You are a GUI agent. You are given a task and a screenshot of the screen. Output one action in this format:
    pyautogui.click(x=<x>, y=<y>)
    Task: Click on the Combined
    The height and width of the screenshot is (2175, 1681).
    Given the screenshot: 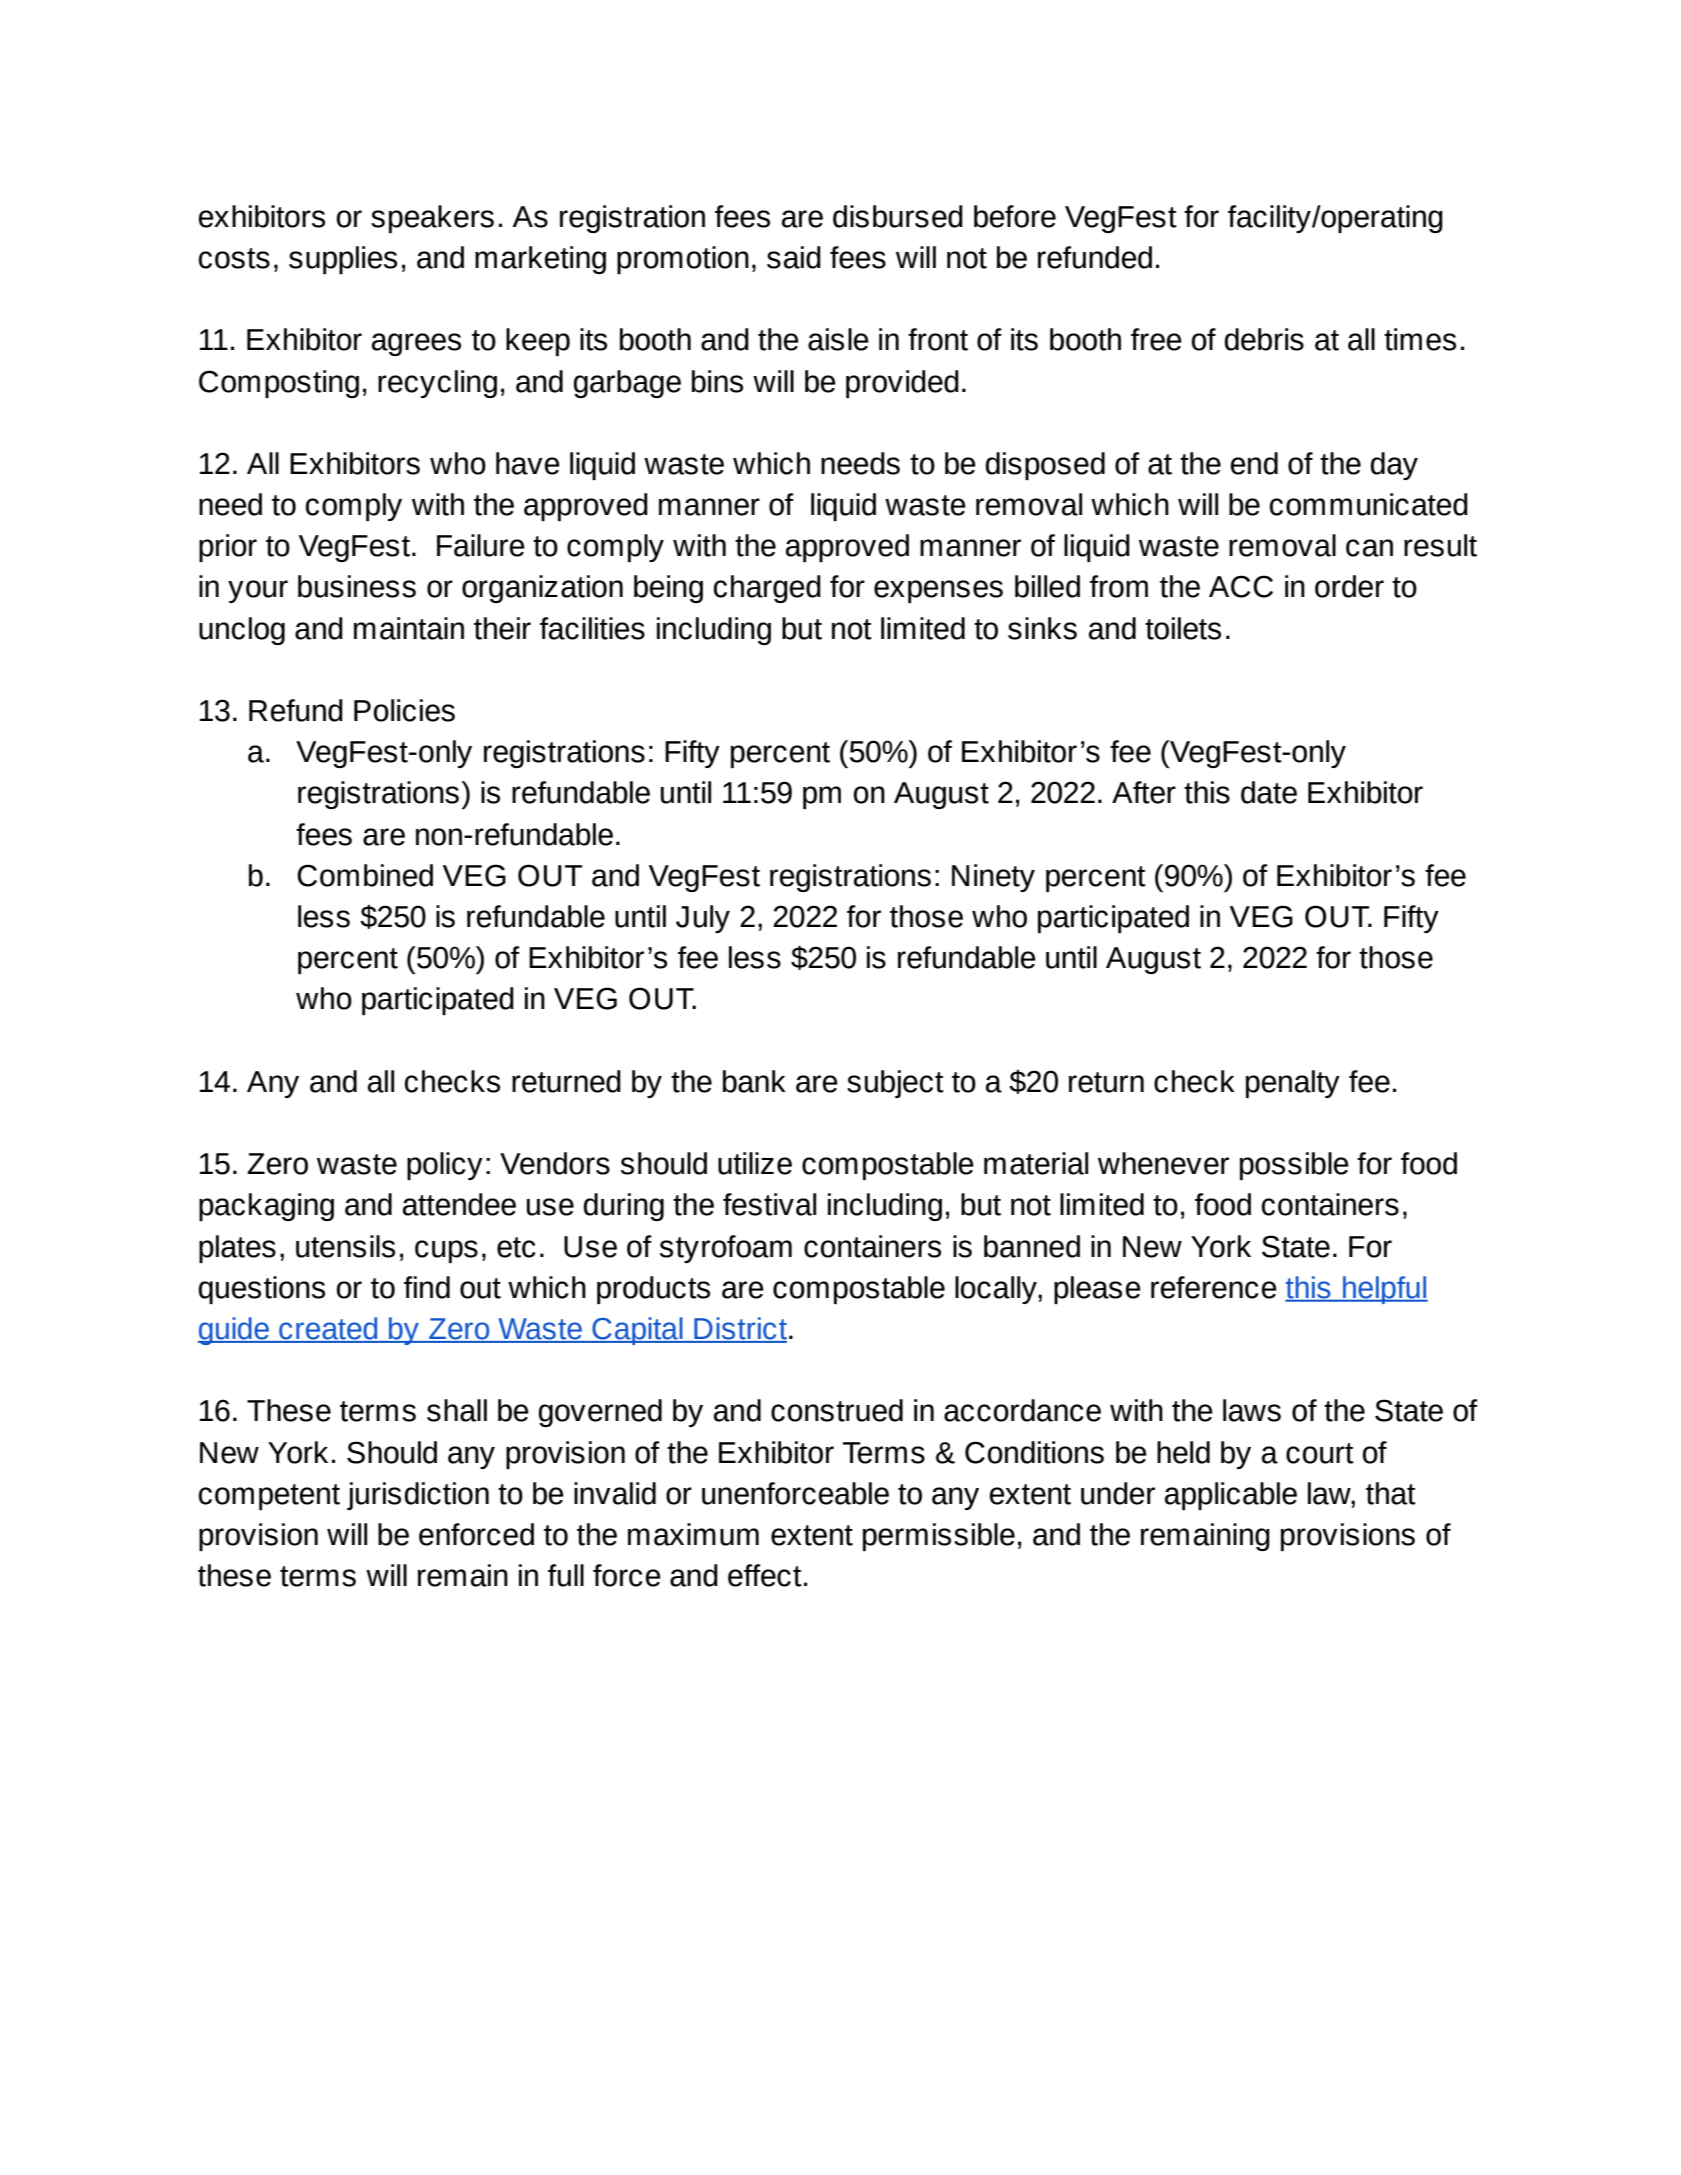 What is the action you would take?
    pyautogui.click(x=365, y=875)
